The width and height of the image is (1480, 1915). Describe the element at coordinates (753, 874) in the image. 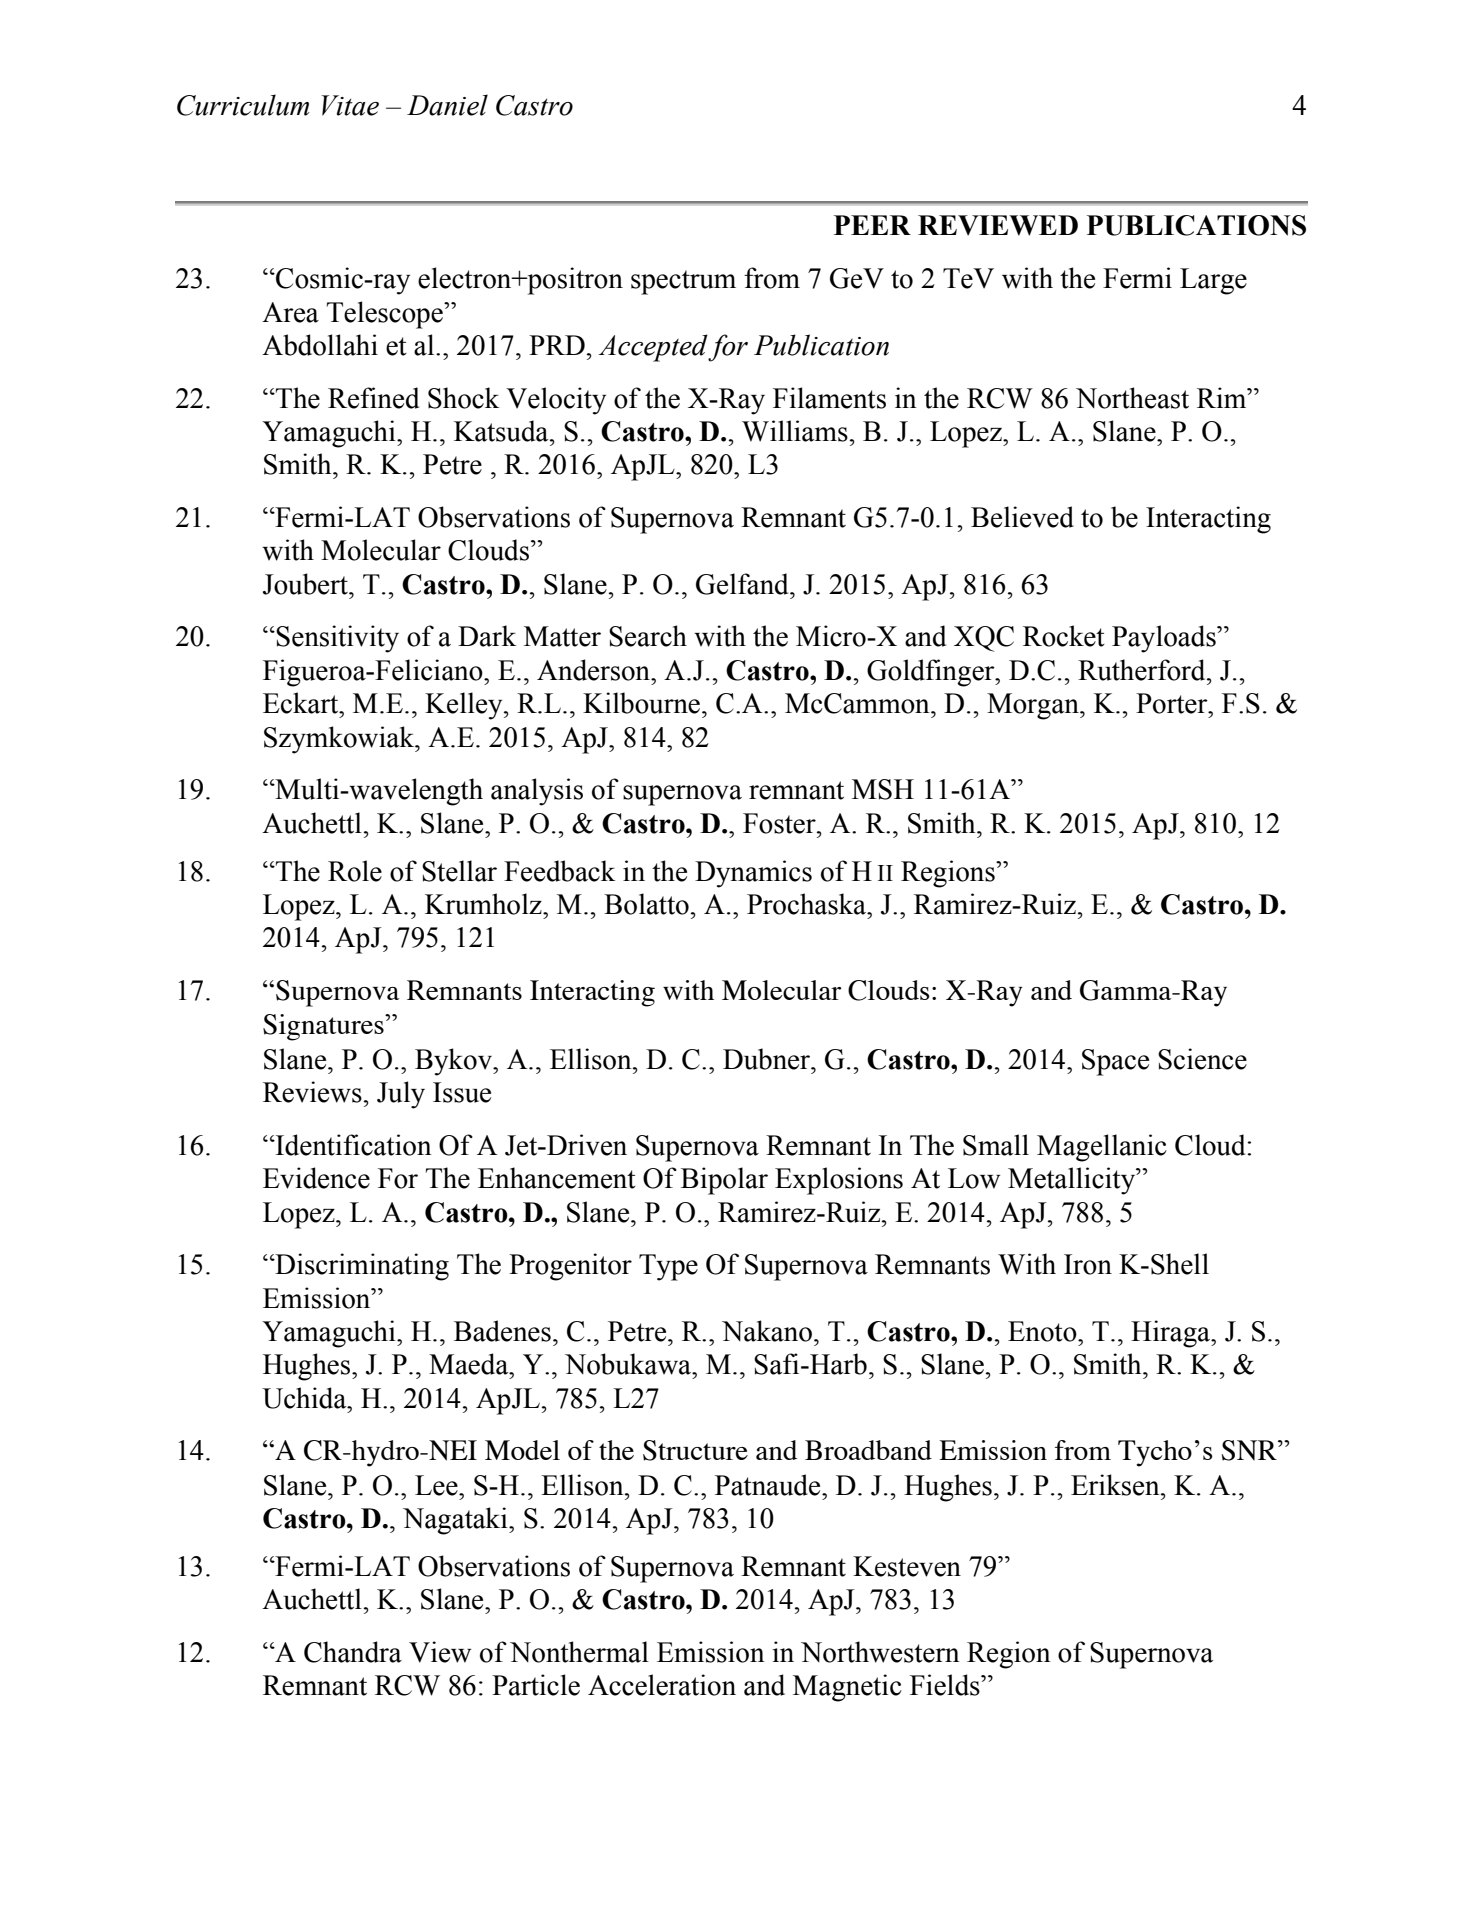

I see `Dynamics` at that location.
